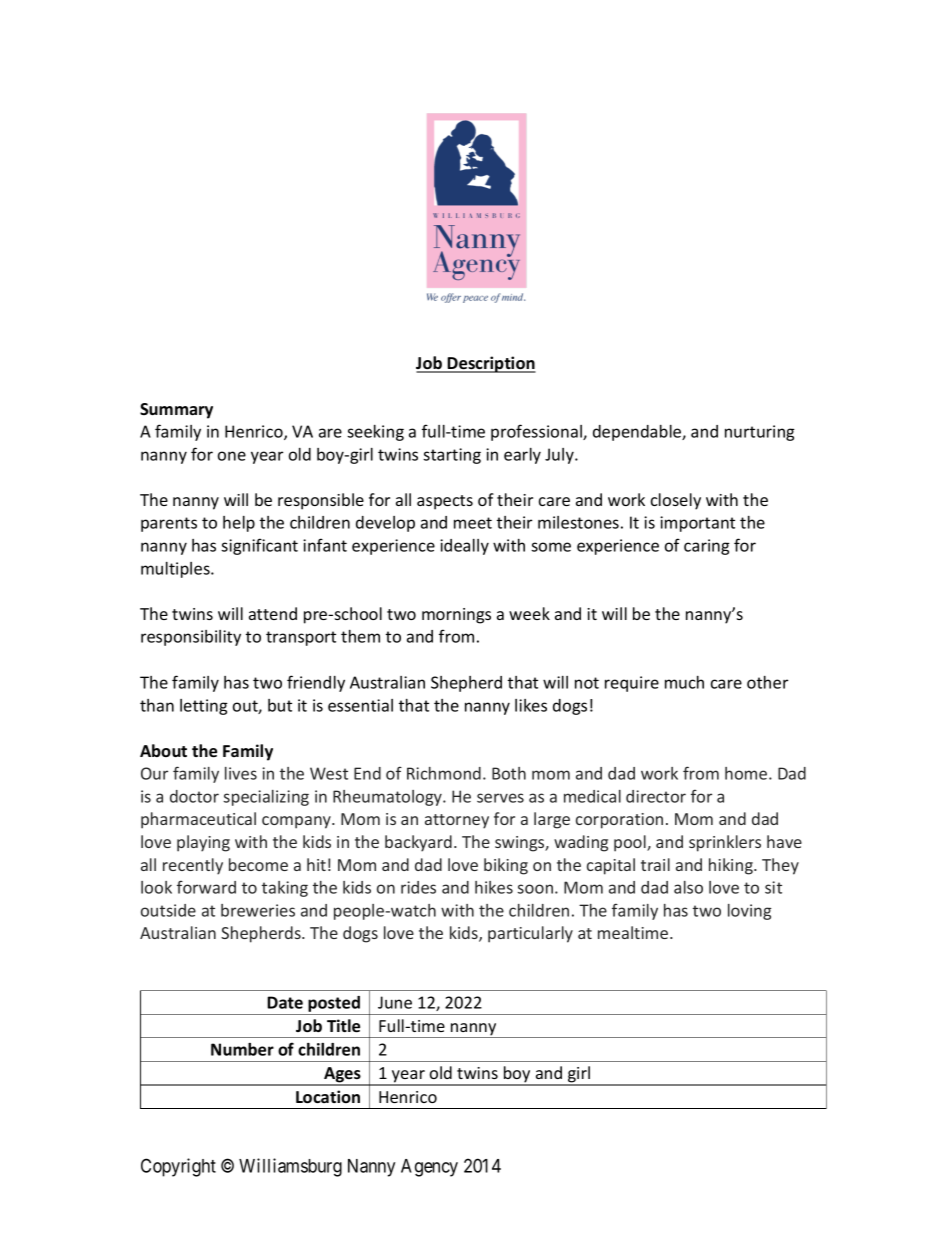 This screenshot has width=952, height=1233. What do you see at coordinates (747, 773) in the screenshot?
I see `home` at bounding box center [747, 773].
